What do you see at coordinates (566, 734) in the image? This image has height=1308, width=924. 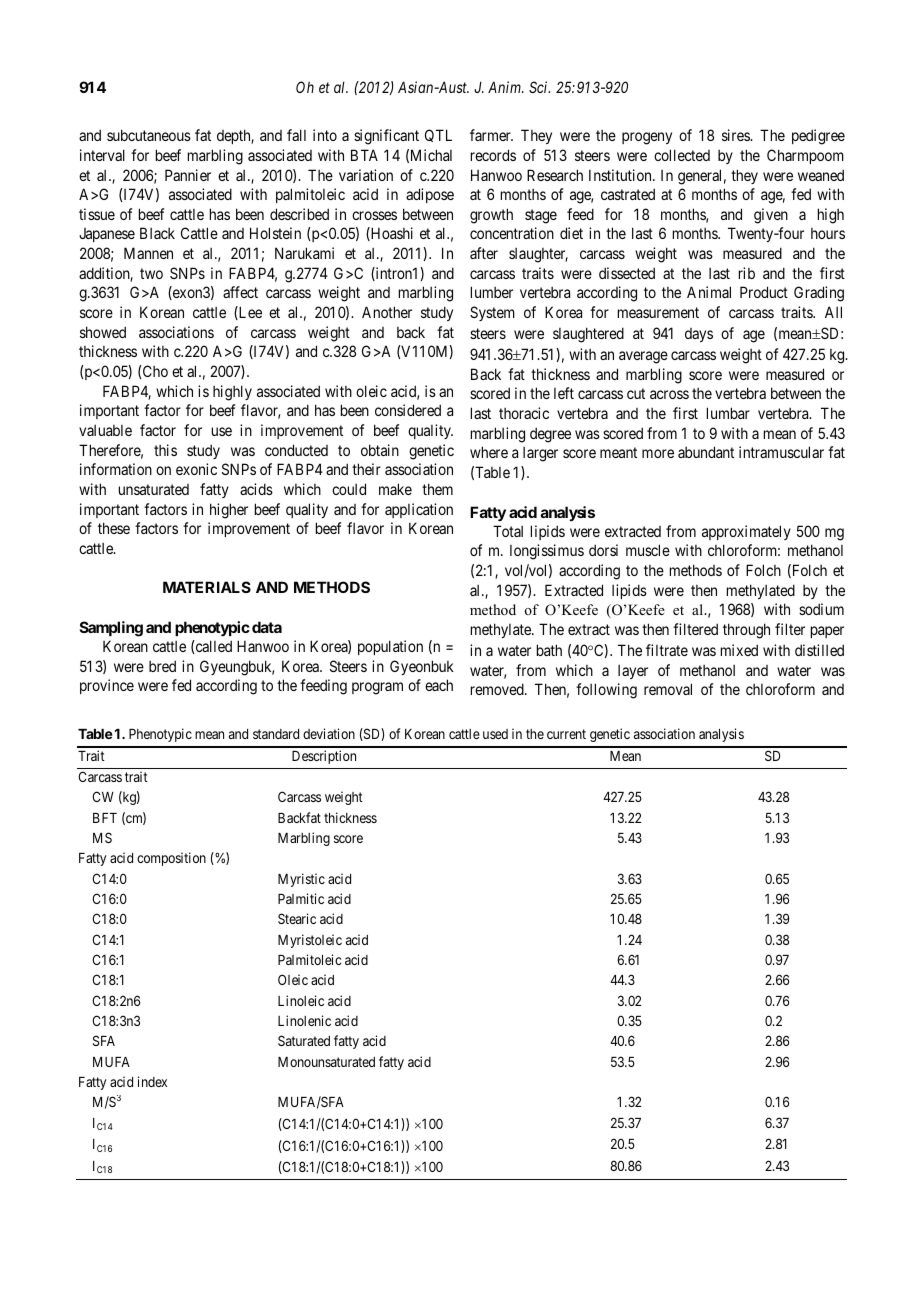 I see `current` at bounding box center [566, 734].
